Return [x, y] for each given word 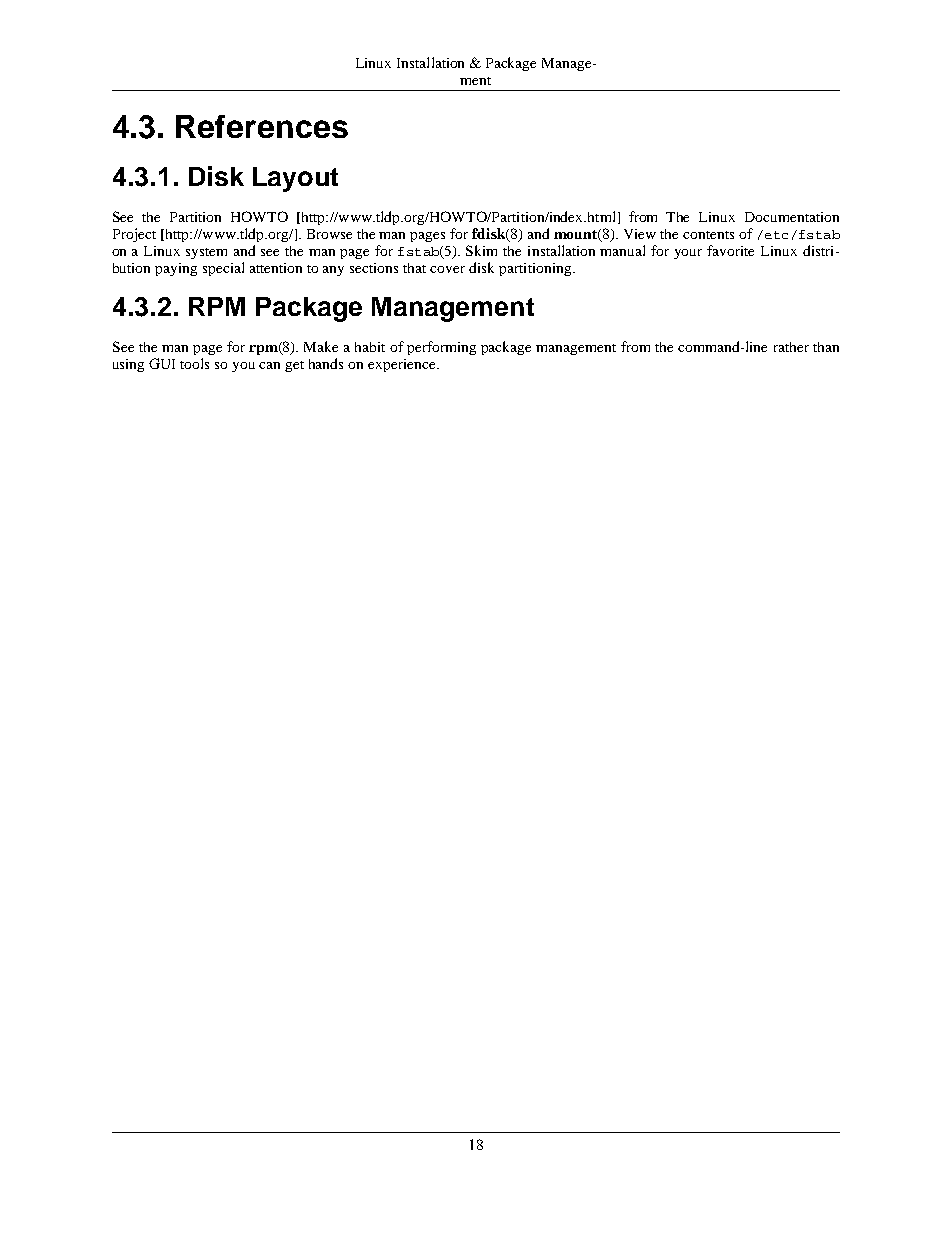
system [206, 253]
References [262, 126]
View [640, 234]
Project [134, 235]
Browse [329, 234]
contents [708, 235]
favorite [730, 250]
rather [791, 347]
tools [194, 363]
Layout [295, 179]
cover [447, 269]
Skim [481, 250]
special [223, 269]
